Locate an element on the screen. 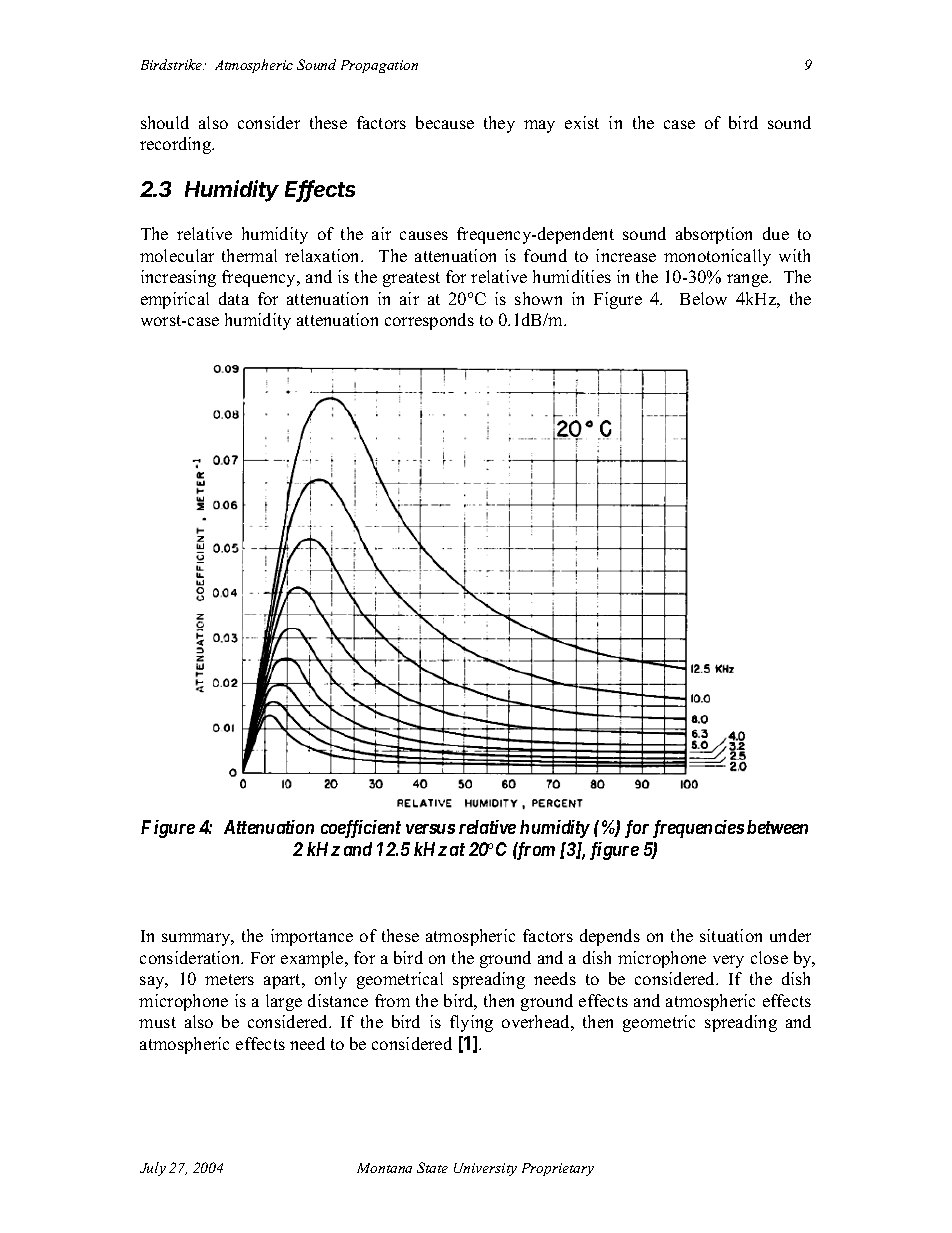  data is located at coordinates (234, 298).
